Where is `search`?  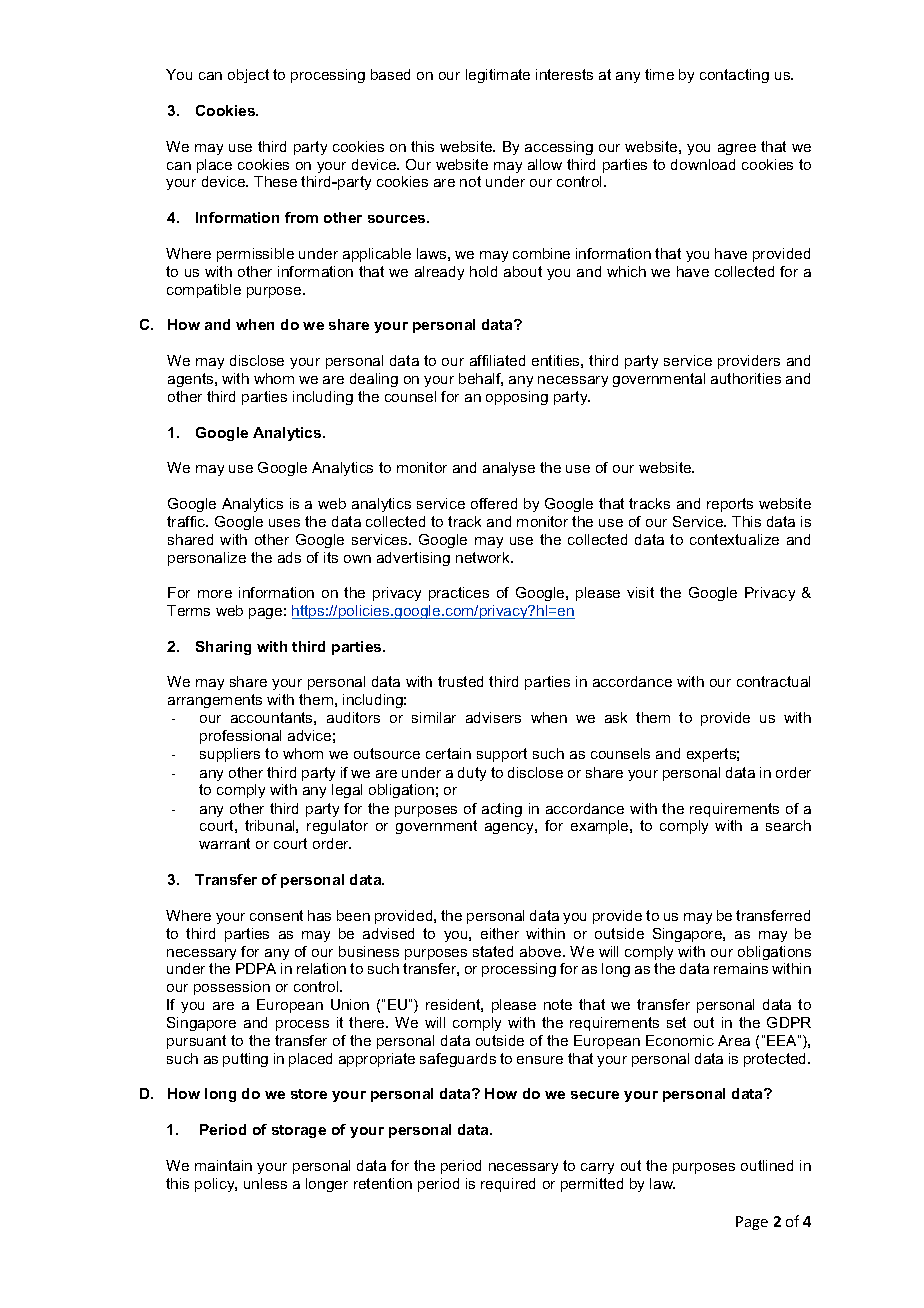 search is located at coordinates (788, 825).
